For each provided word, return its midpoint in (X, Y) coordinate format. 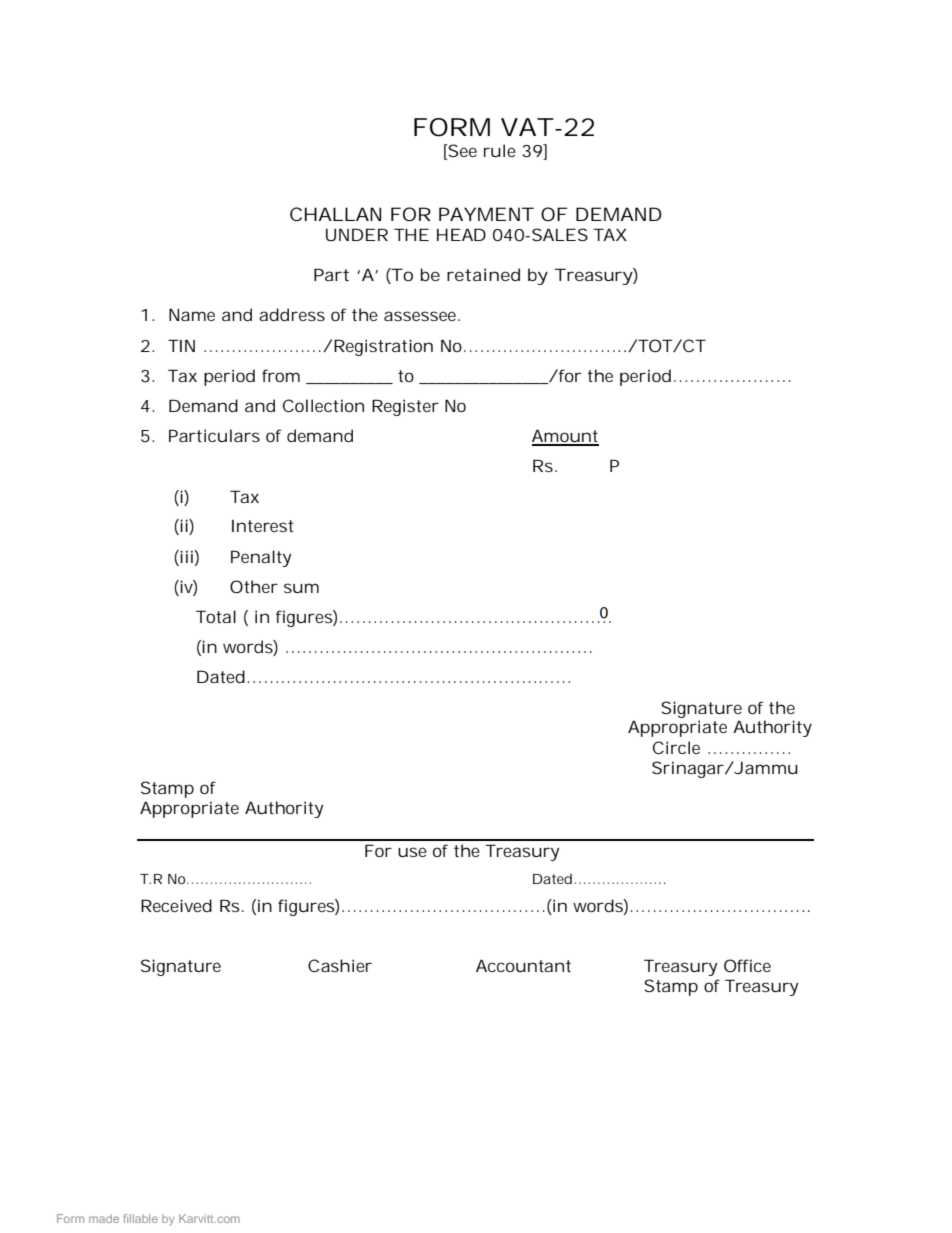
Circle (676, 747)
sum (301, 588)
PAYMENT (486, 214)
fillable (141, 1218)
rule (500, 150)
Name (192, 314)
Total (216, 616)
